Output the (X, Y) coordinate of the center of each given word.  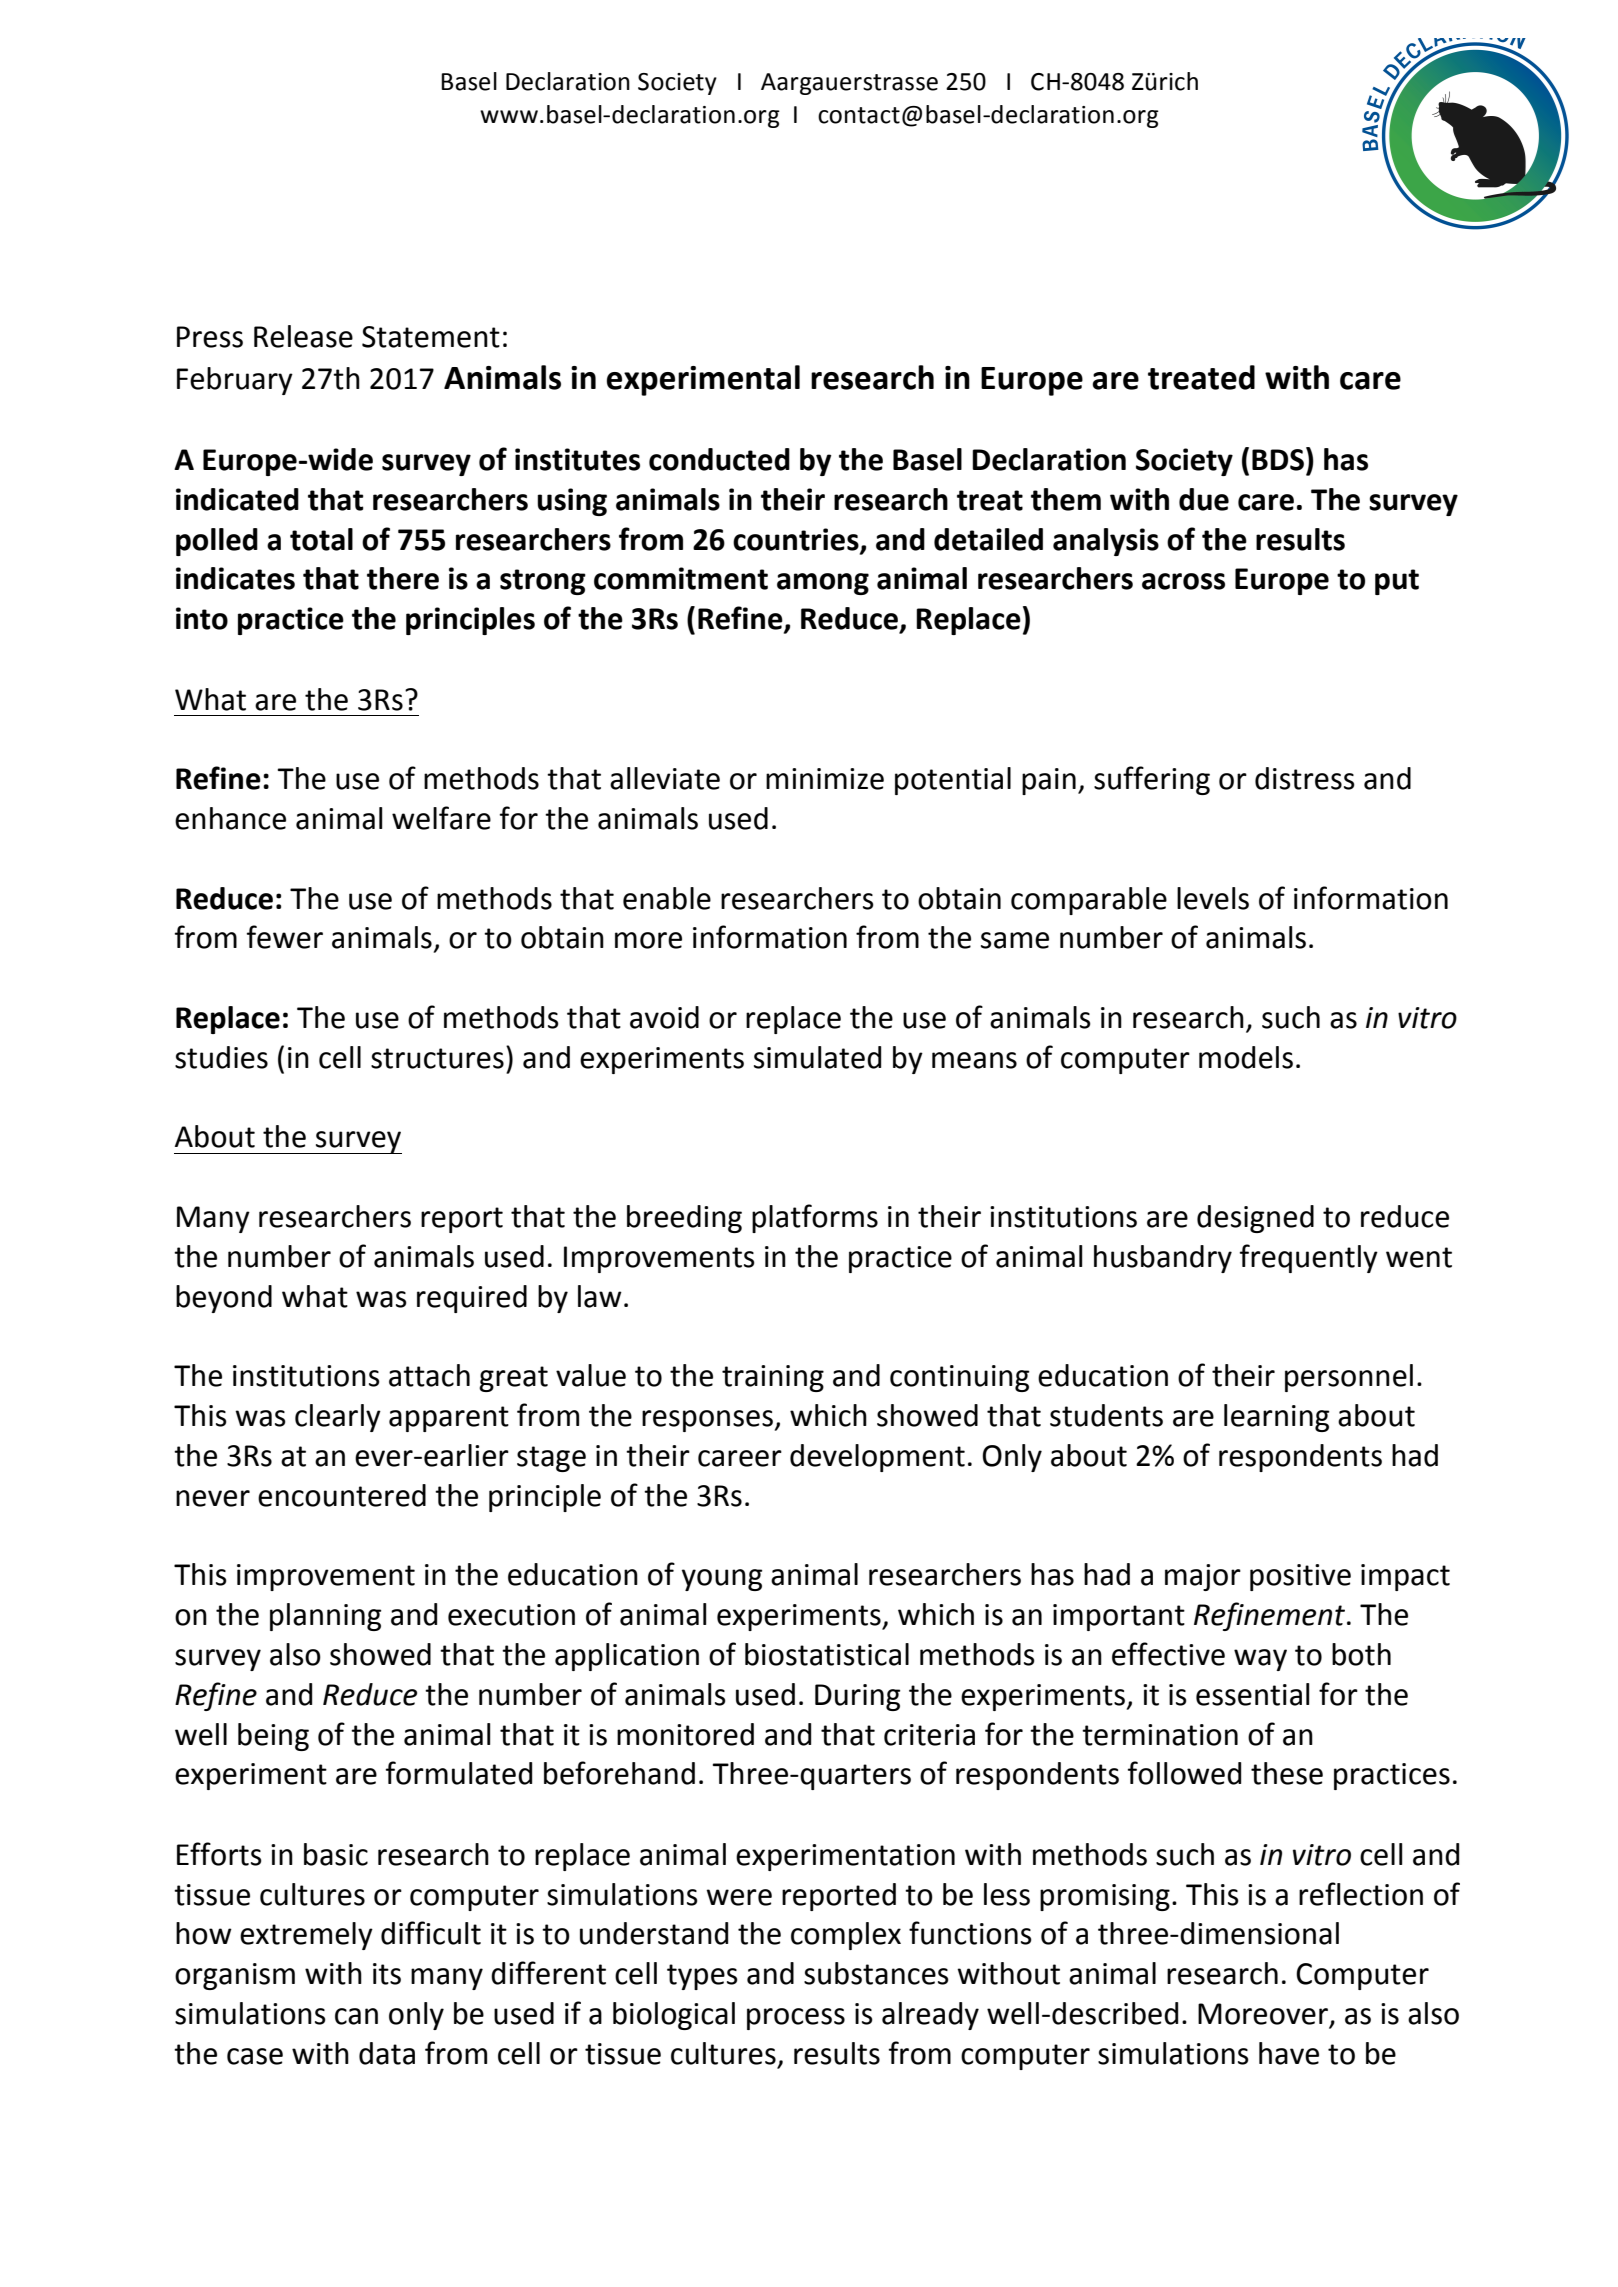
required (472, 1299)
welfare (441, 818)
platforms (815, 1218)
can (356, 2016)
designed (1255, 1219)
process (796, 2019)
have (1289, 2053)
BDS (1278, 460)
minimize (825, 779)
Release (303, 336)
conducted (719, 459)
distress (1305, 778)
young (722, 1580)
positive (1300, 1577)
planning (325, 1617)
